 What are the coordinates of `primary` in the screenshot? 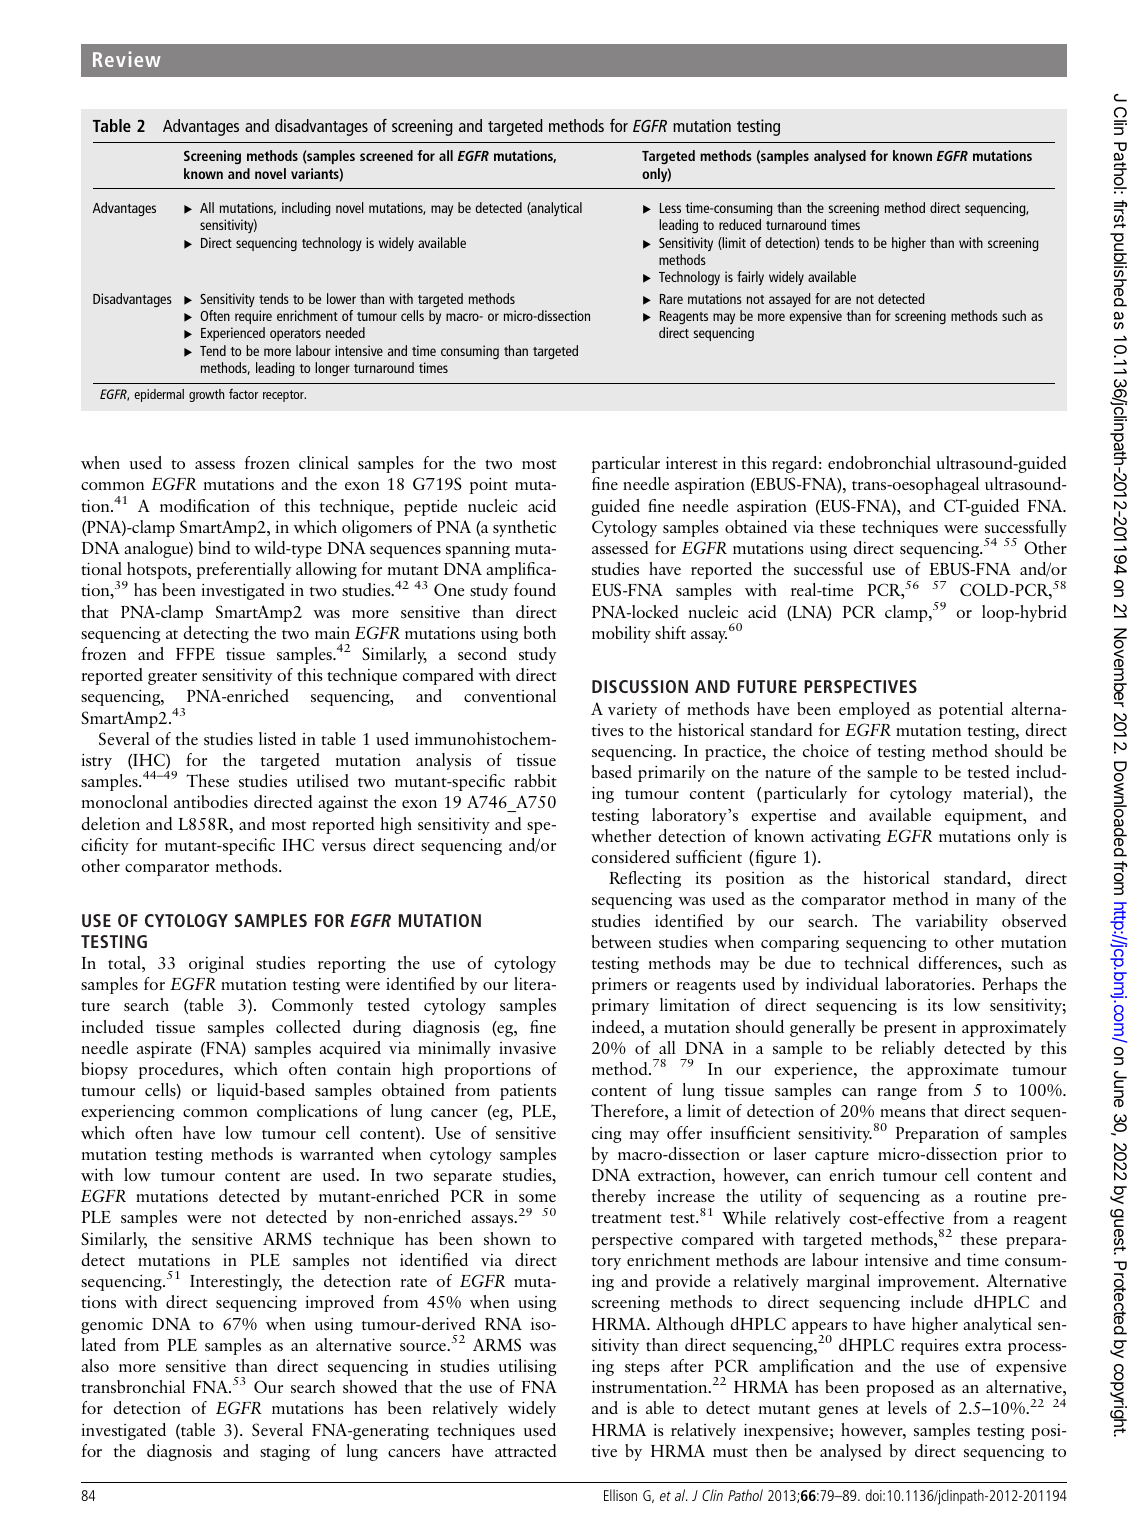 It's located at (620, 1007).
